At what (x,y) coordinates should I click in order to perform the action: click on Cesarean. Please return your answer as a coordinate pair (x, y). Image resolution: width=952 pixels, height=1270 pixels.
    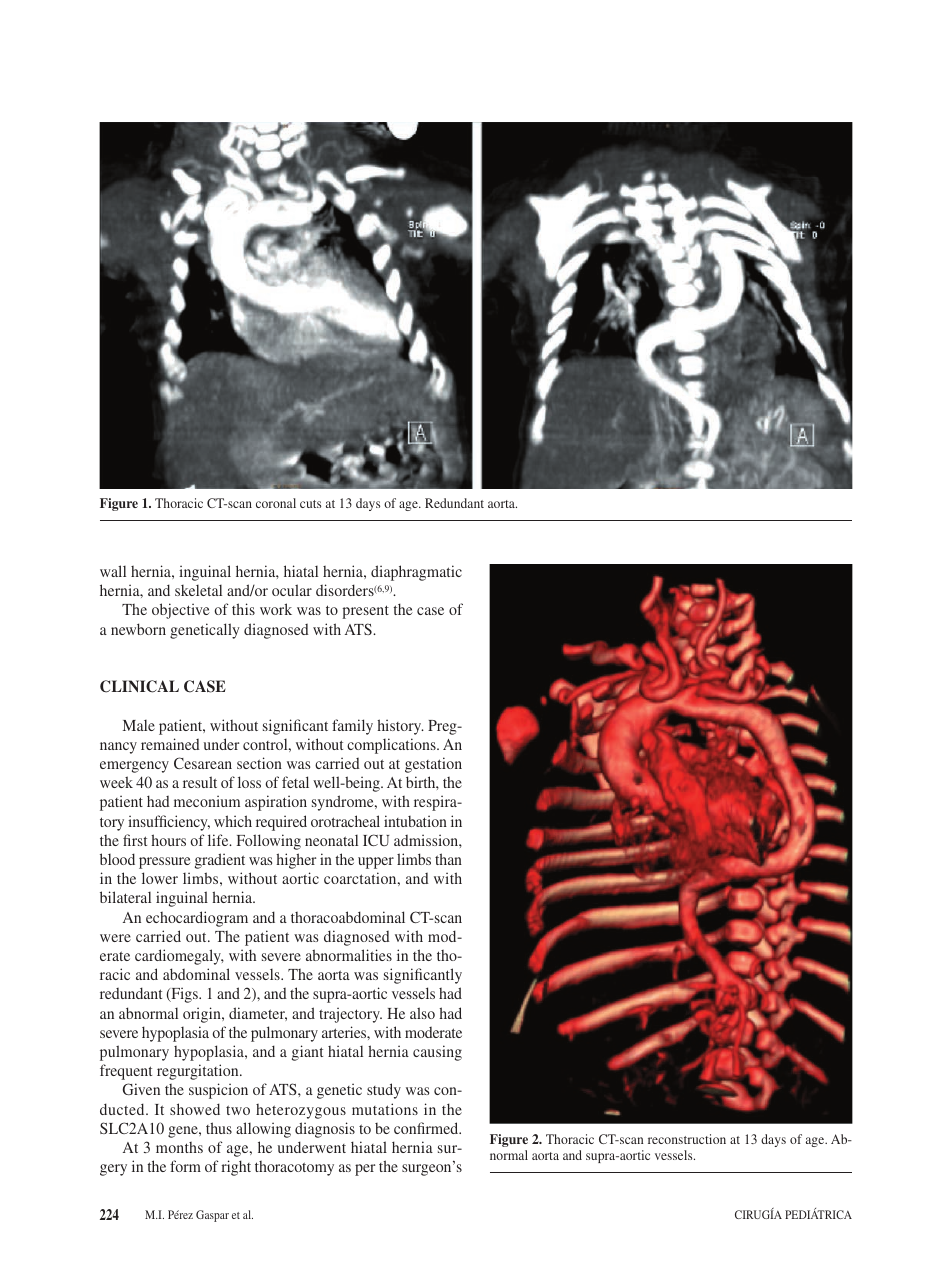
    Looking at the image, I should click on (203, 763).
